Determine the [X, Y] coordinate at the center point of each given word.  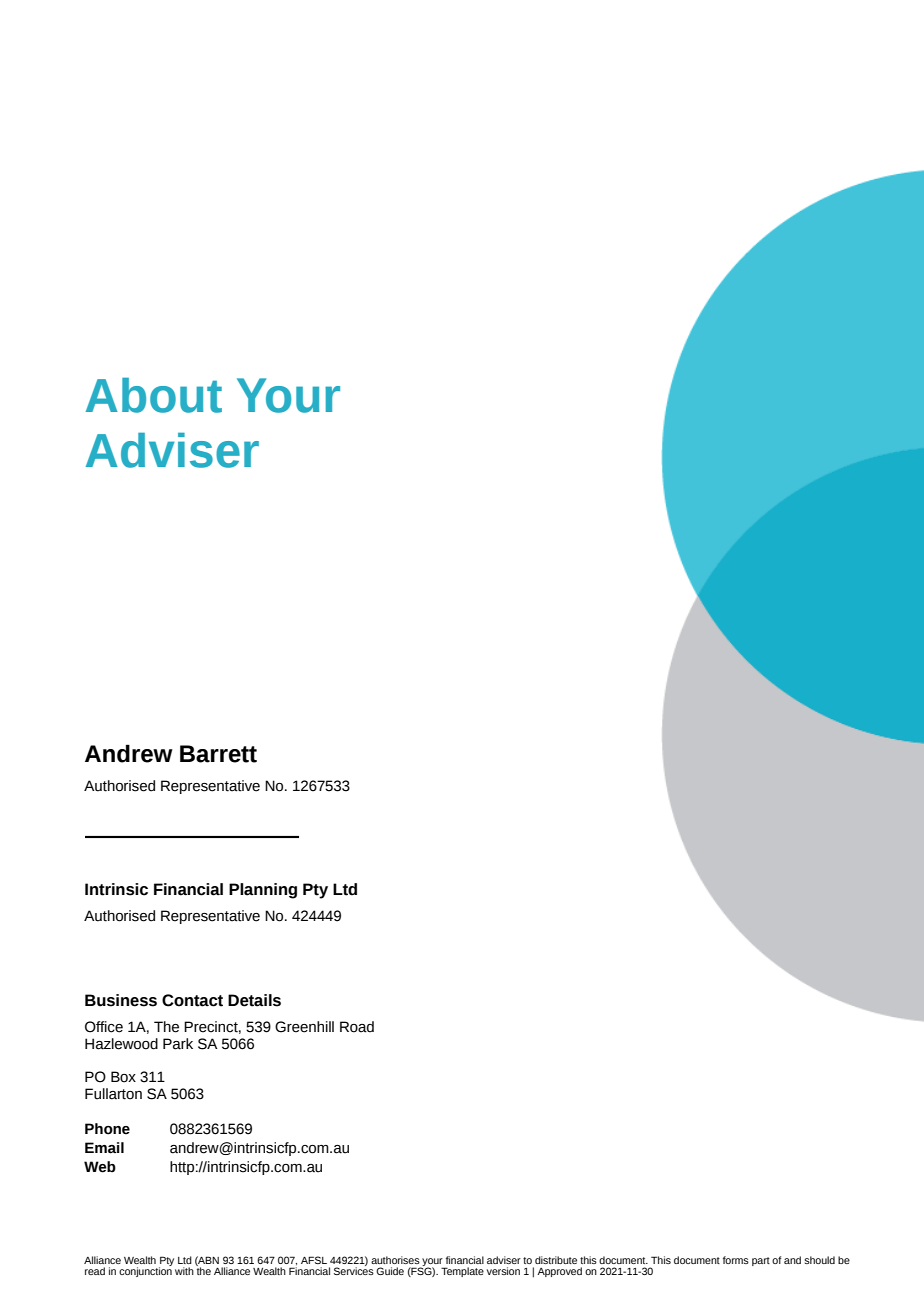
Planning [263, 891]
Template [462, 1272]
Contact [192, 1000]
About [154, 395]
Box [123, 1077]
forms [736, 1260]
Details [254, 1000]
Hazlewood [121, 1044]
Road [357, 1027]
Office [104, 1027]
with [184, 1271]
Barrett [218, 754]
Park [178, 1044]
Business [121, 1000]
